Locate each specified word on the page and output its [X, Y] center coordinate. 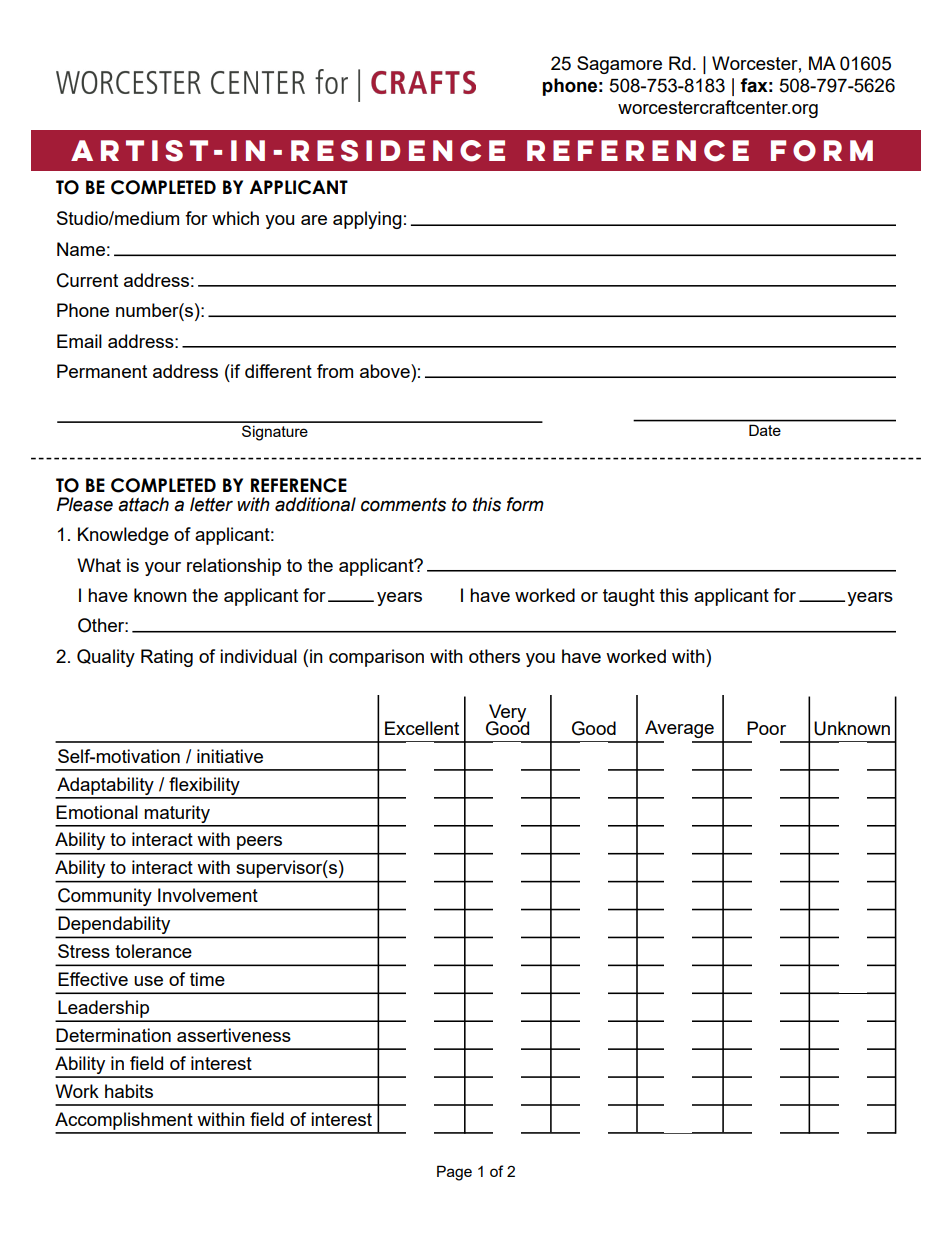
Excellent [422, 728]
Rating [167, 658]
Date [764, 430]
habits [129, 1091]
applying [367, 220]
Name [81, 249]
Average [679, 729]
